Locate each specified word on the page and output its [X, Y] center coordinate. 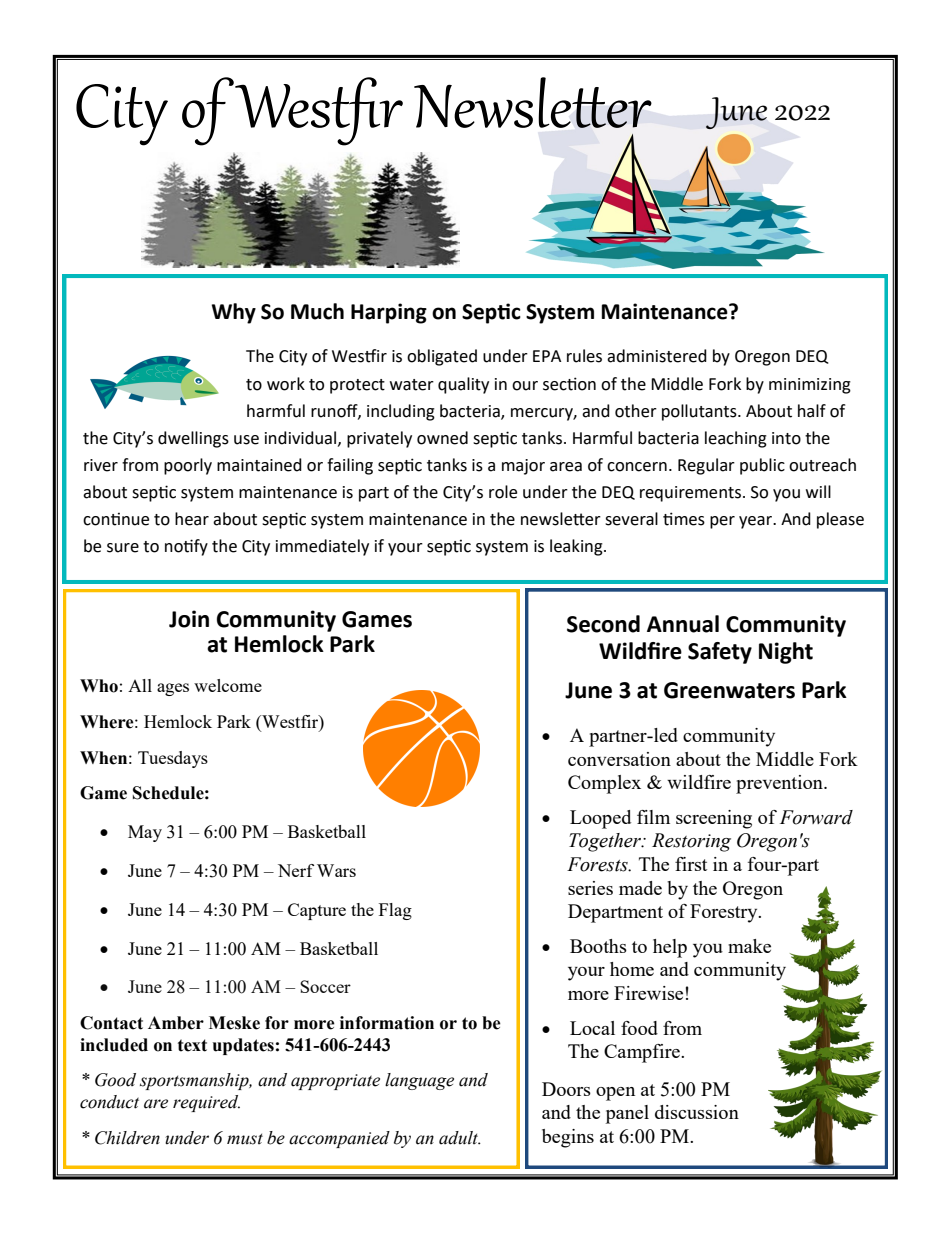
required [206, 1103]
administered [657, 356]
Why [234, 313]
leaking [577, 547]
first [691, 864]
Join [189, 619]
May [145, 833]
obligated [442, 357]
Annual [683, 624]
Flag [395, 911]
